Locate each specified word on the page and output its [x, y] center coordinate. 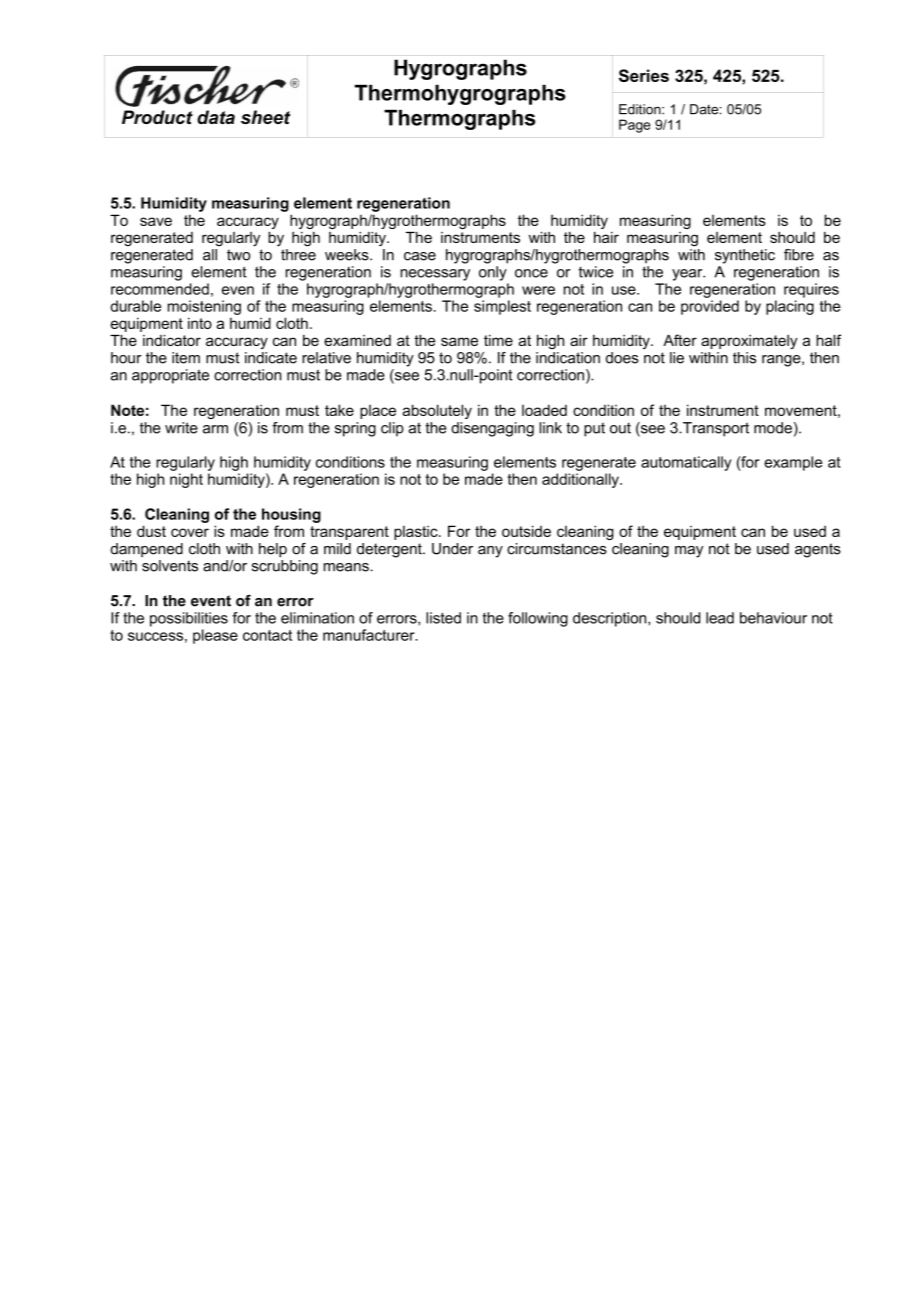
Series [644, 75]
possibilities [189, 619]
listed [443, 618]
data [216, 117]
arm [215, 429]
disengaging [492, 429]
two [238, 255]
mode [773, 428]
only [493, 273]
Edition [641, 109]
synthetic [745, 256]
